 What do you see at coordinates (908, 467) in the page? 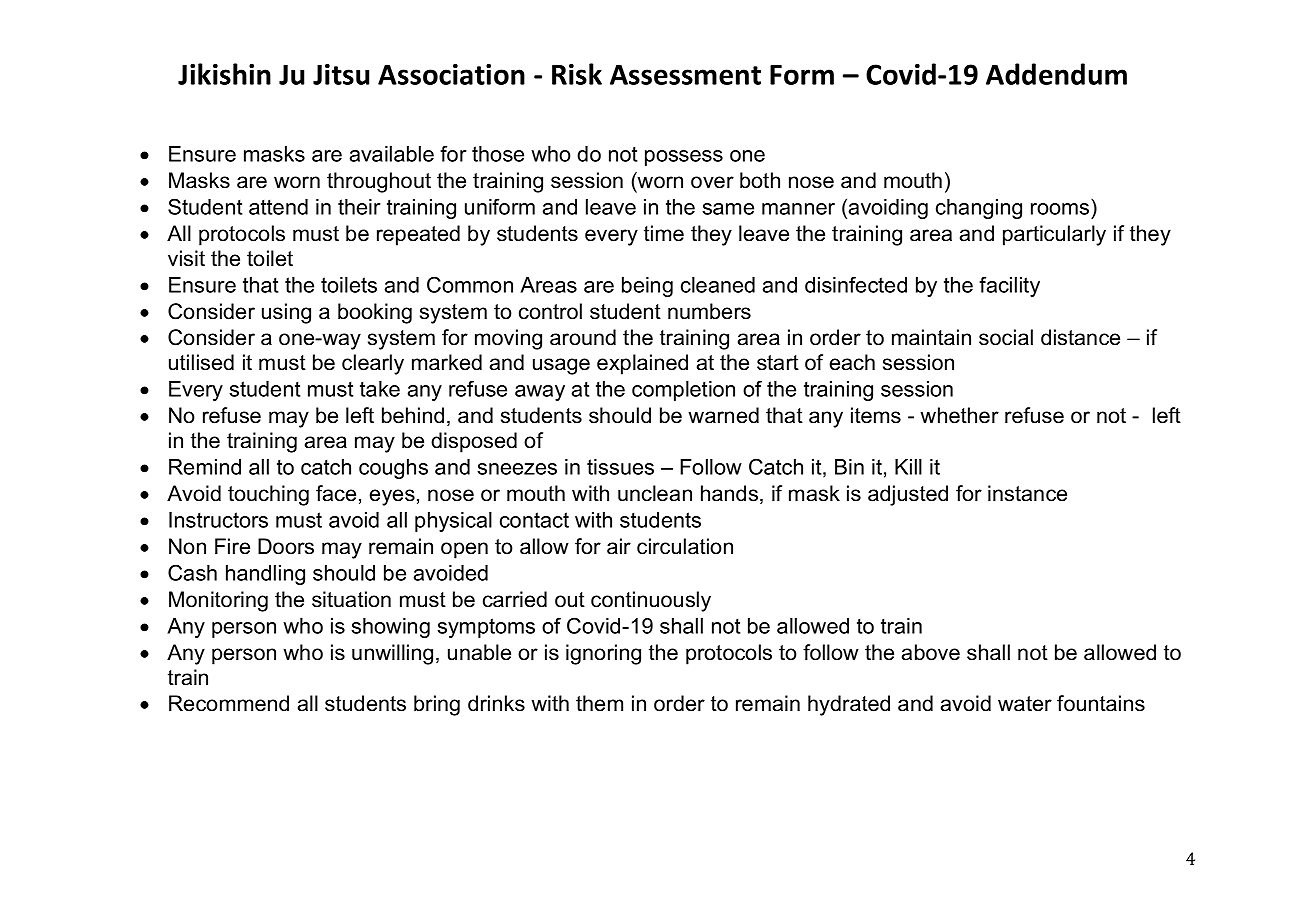
I see `Kill` at bounding box center [908, 467].
